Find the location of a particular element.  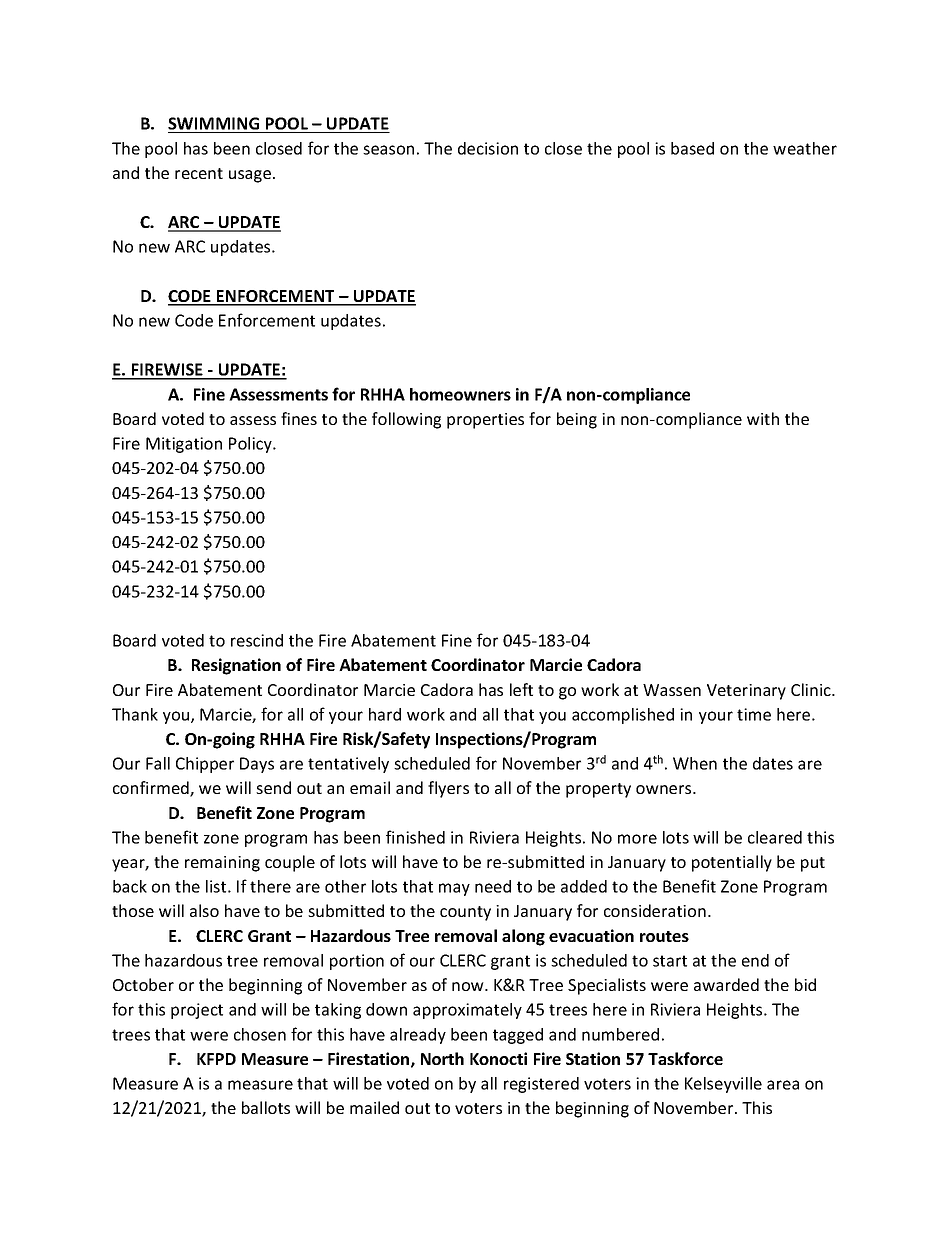

remaining is located at coordinates (222, 864).
